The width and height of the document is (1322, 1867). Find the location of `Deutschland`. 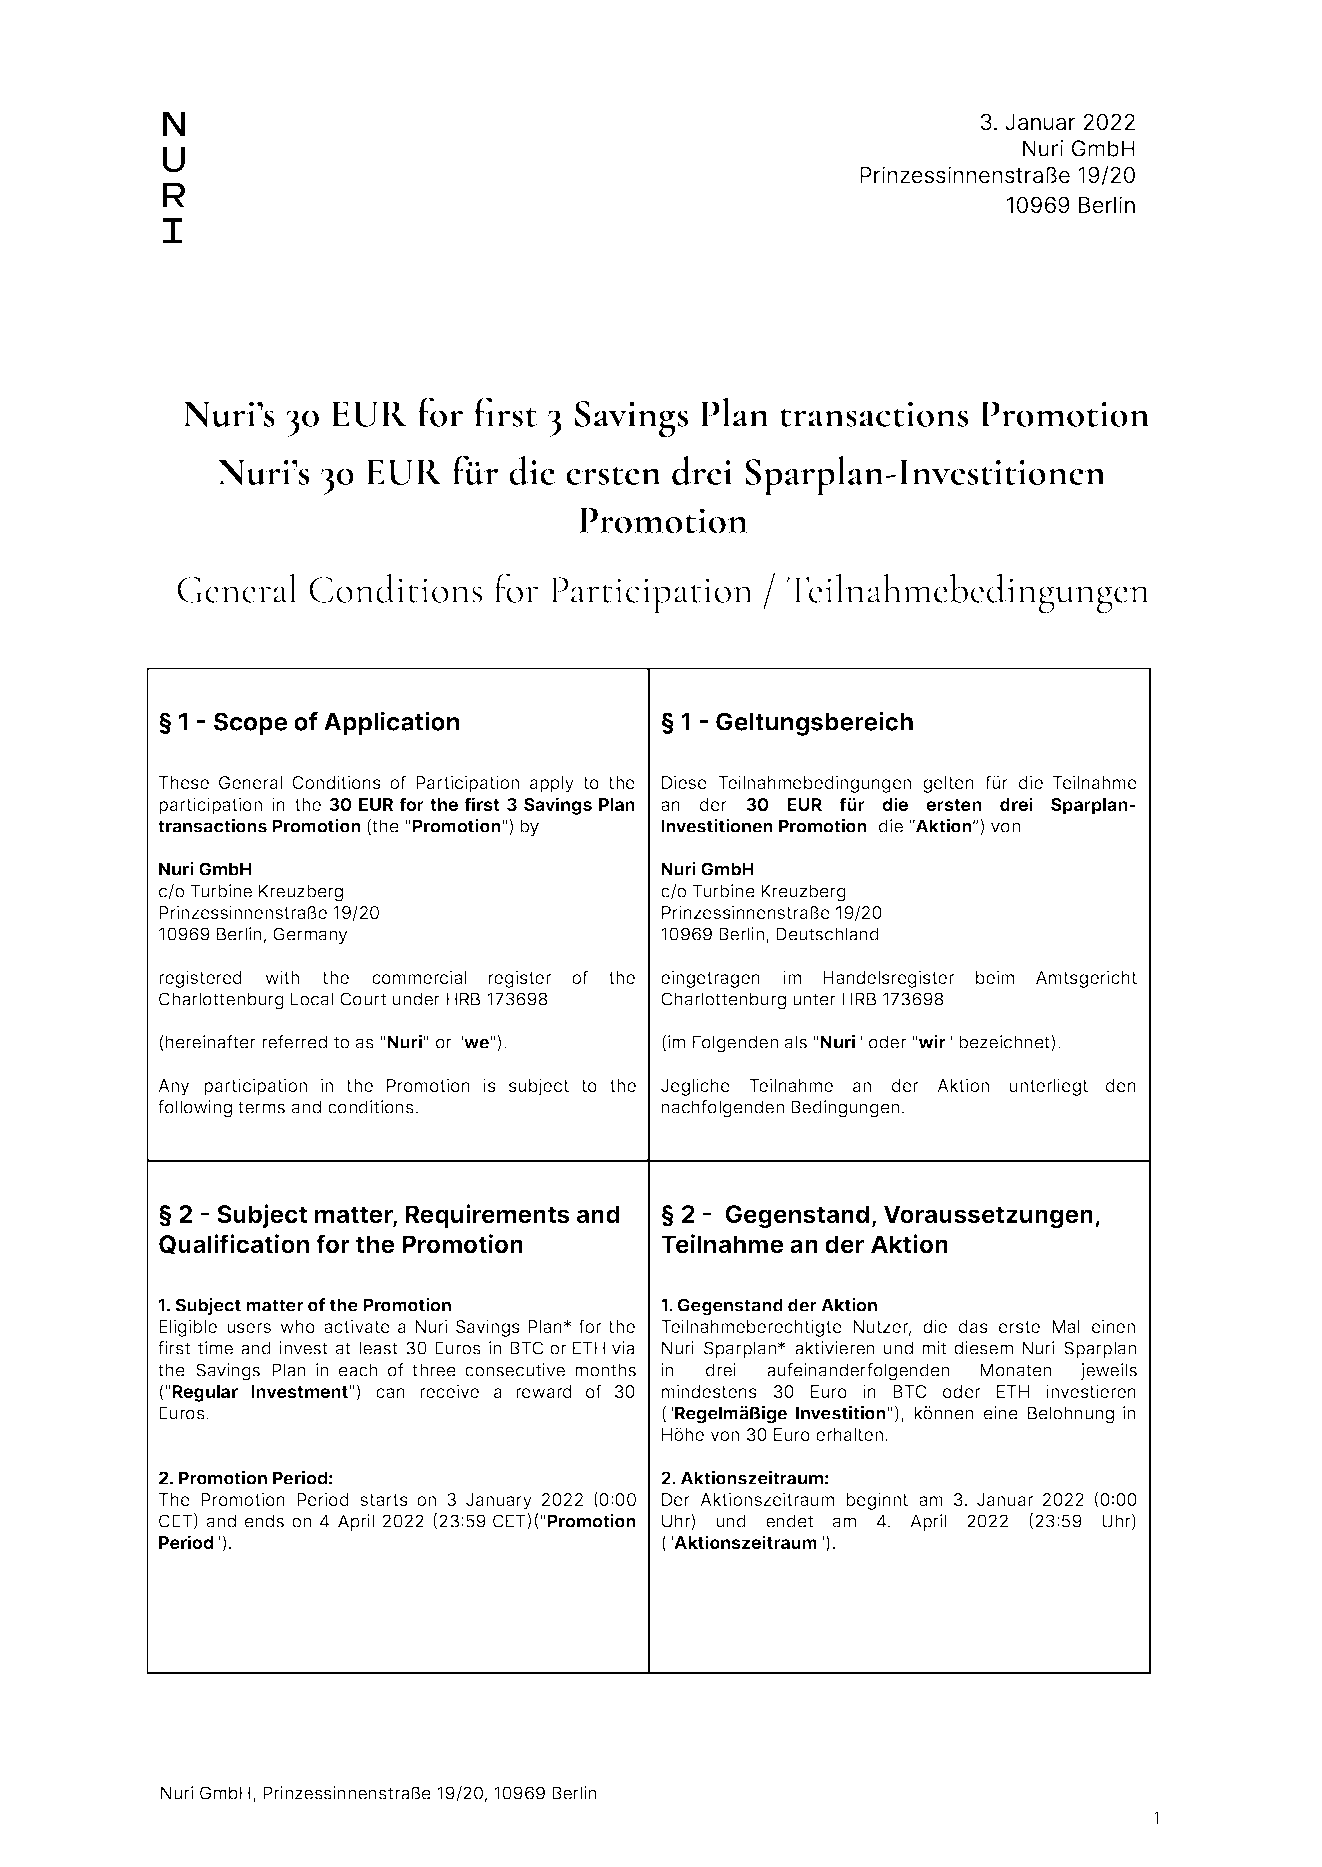

Deutschland is located at coordinates (827, 934).
